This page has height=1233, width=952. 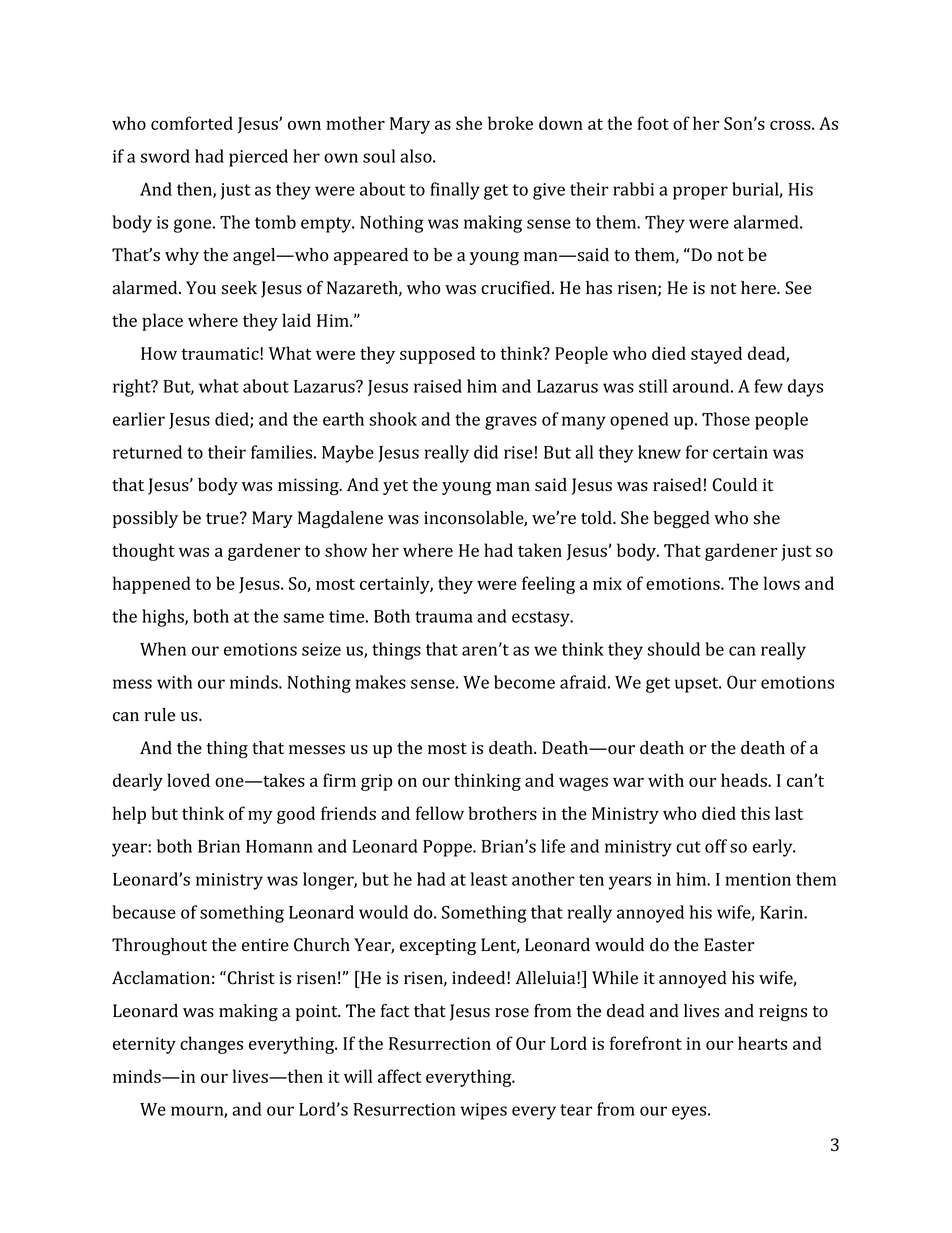 I want to click on proper, so click(x=700, y=193).
